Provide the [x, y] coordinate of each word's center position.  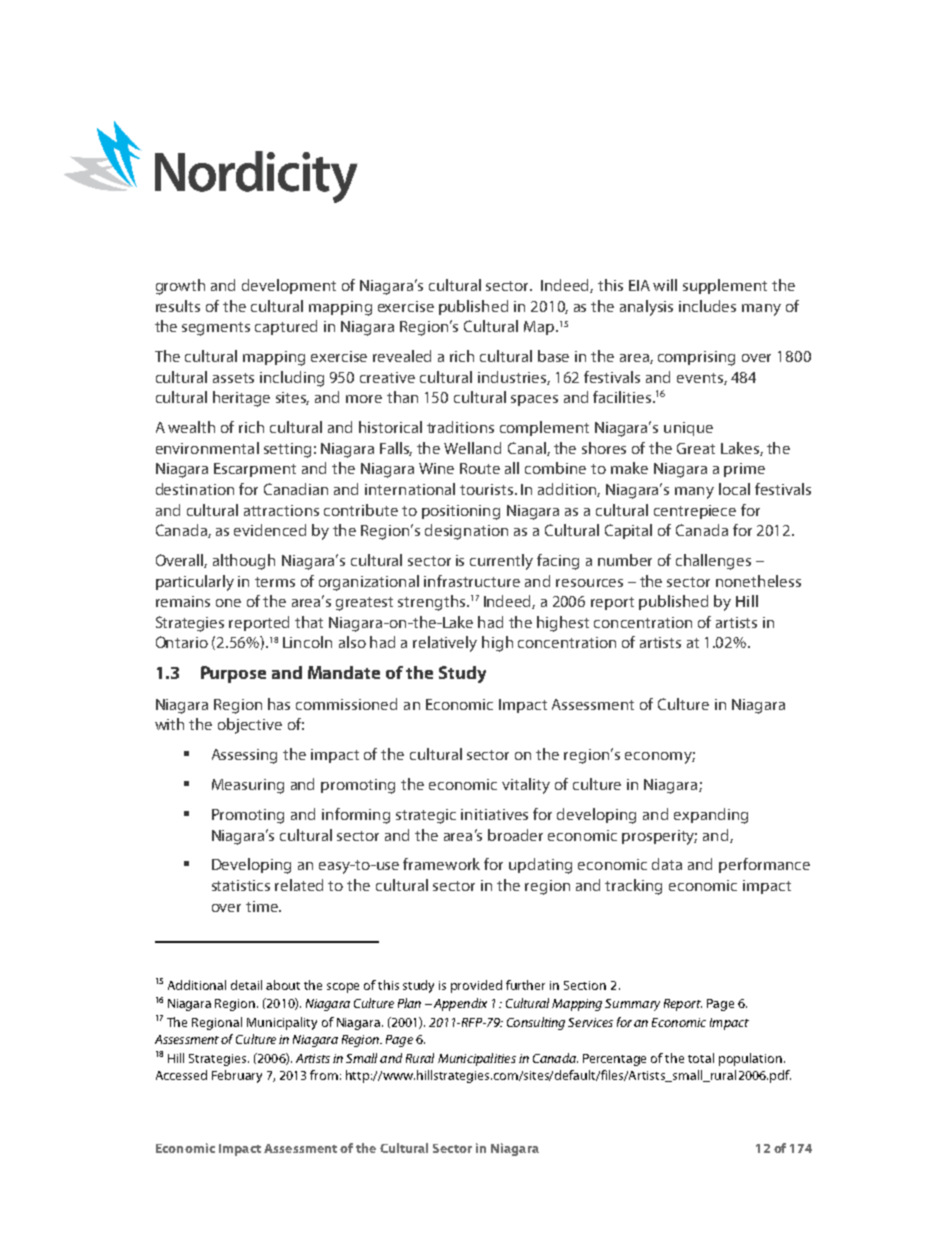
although [244, 562]
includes [707, 306]
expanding [711, 816]
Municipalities [477, 1059]
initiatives [494, 814]
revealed [402, 356]
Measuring [248, 786]
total [701, 1058]
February [237, 1076]
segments [216, 329]
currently [501, 562]
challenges [713, 562]
